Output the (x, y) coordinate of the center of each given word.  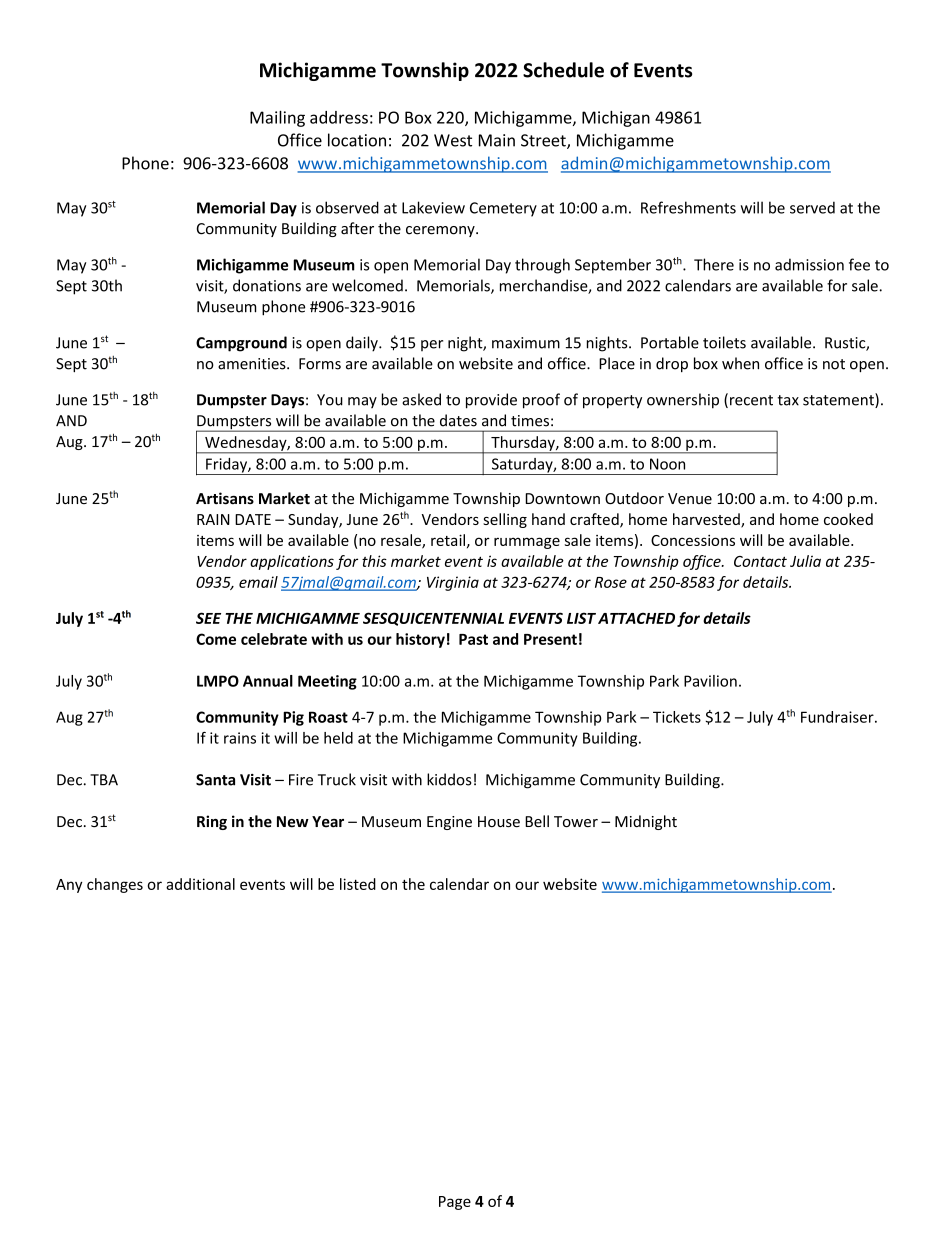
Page (455, 1203)
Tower (576, 822)
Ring (212, 822)
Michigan (616, 119)
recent (751, 400)
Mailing (277, 119)
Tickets (677, 717)
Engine (449, 823)
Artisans (225, 498)
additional (200, 884)
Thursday (523, 444)
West (453, 140)
